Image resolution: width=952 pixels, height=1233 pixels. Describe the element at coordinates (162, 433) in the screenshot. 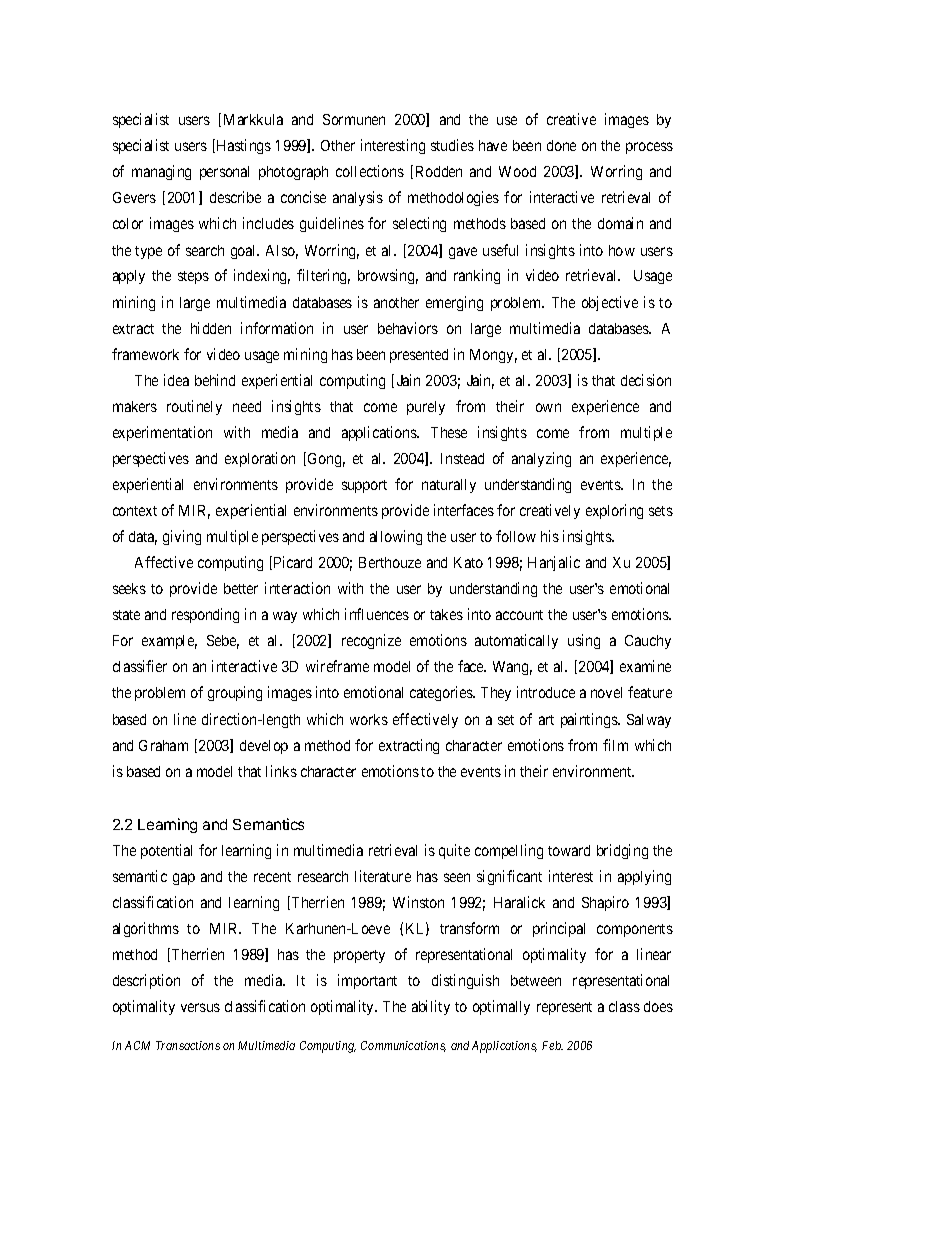

I see `experimentation` at that location.
